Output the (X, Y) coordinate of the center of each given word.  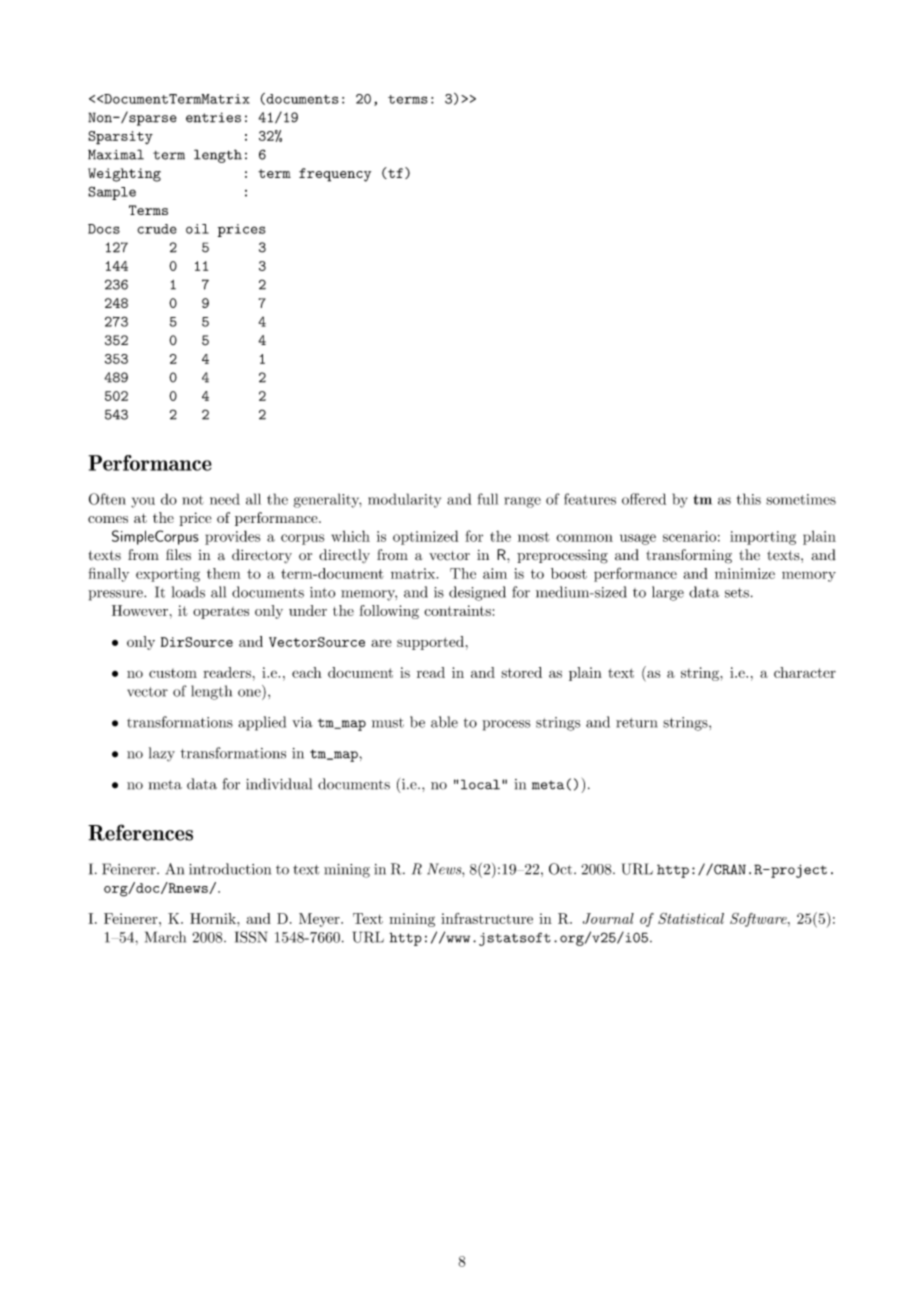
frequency (335, 175)
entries (213, 117)
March (165, 937)
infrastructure (487, 918)
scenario (689, 536)
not (193, 500)
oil (197, 229)
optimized (426, 537)
